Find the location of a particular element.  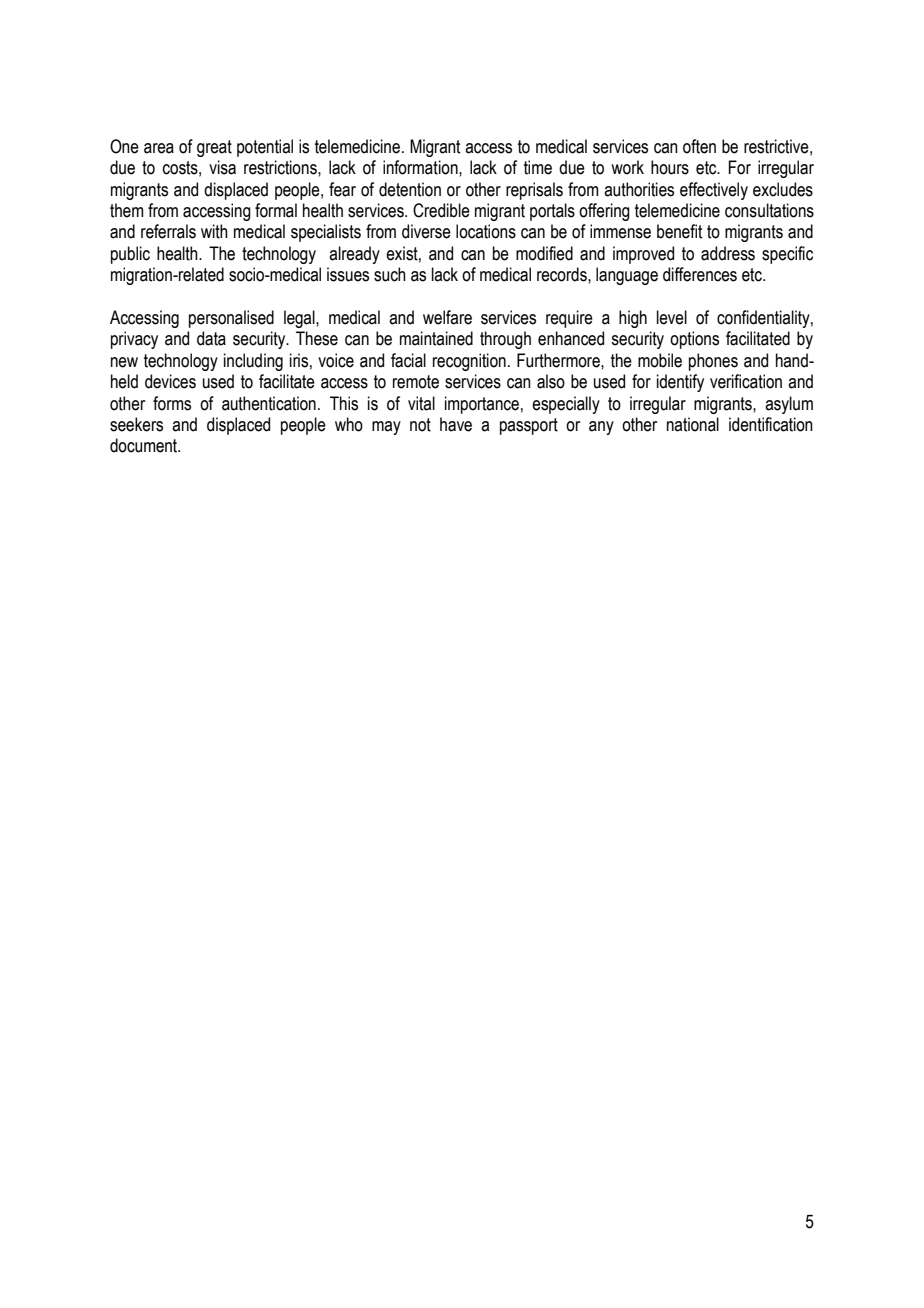

have is located at coordinates (456, 424).
